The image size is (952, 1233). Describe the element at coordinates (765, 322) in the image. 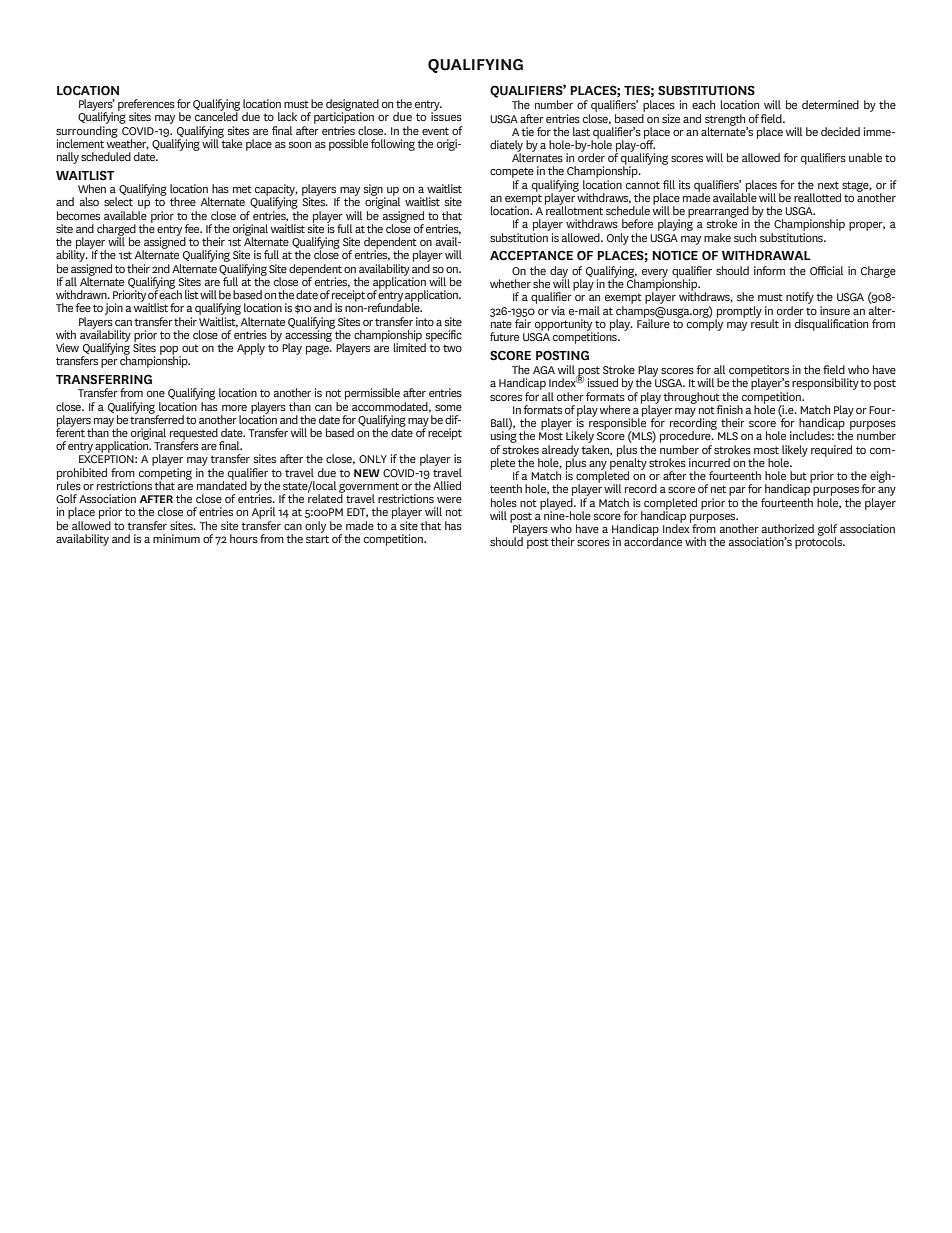

I see `result` at that location.
